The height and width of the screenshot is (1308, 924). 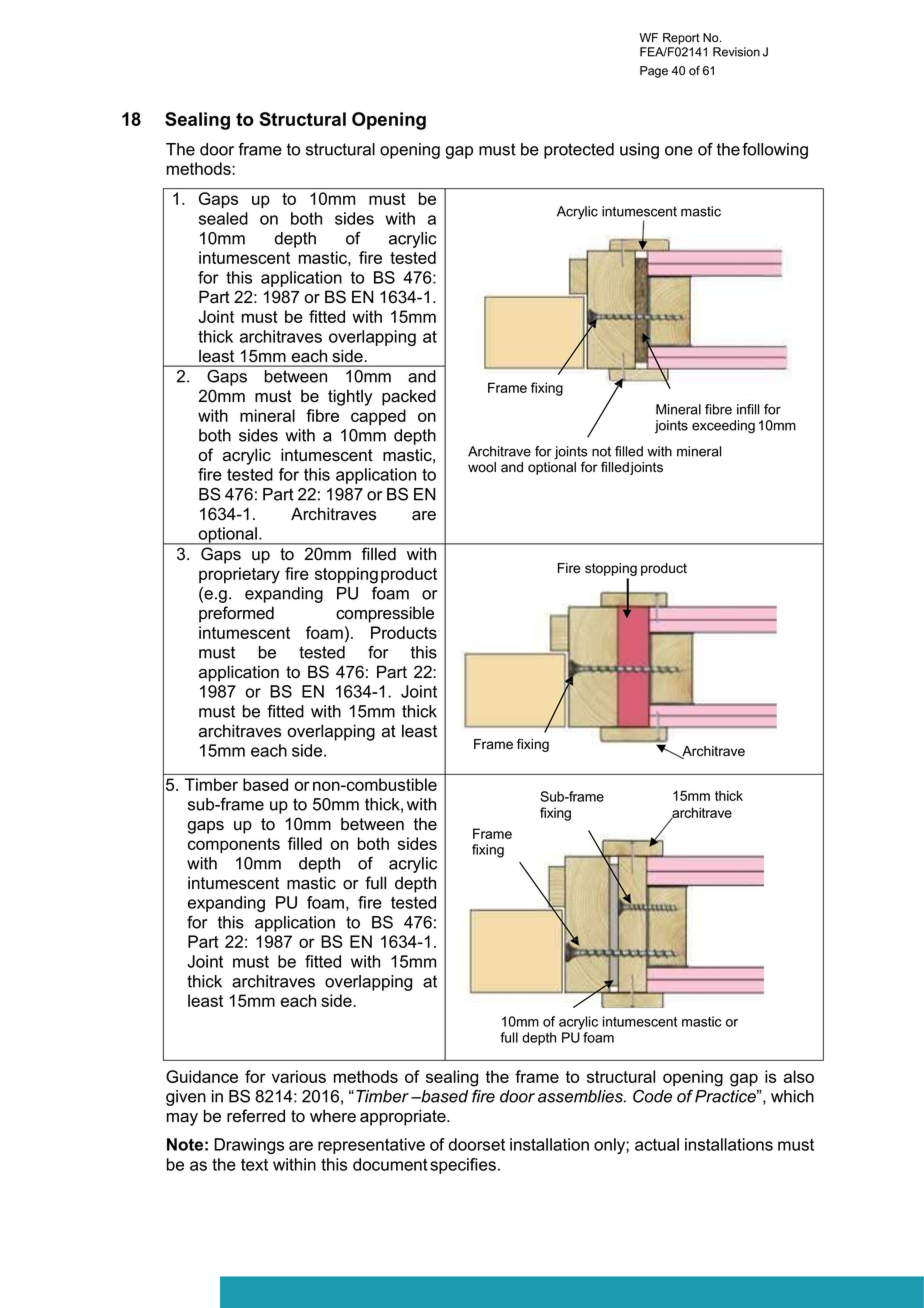 I want to click on tightly, so click(x=350, y=397).
